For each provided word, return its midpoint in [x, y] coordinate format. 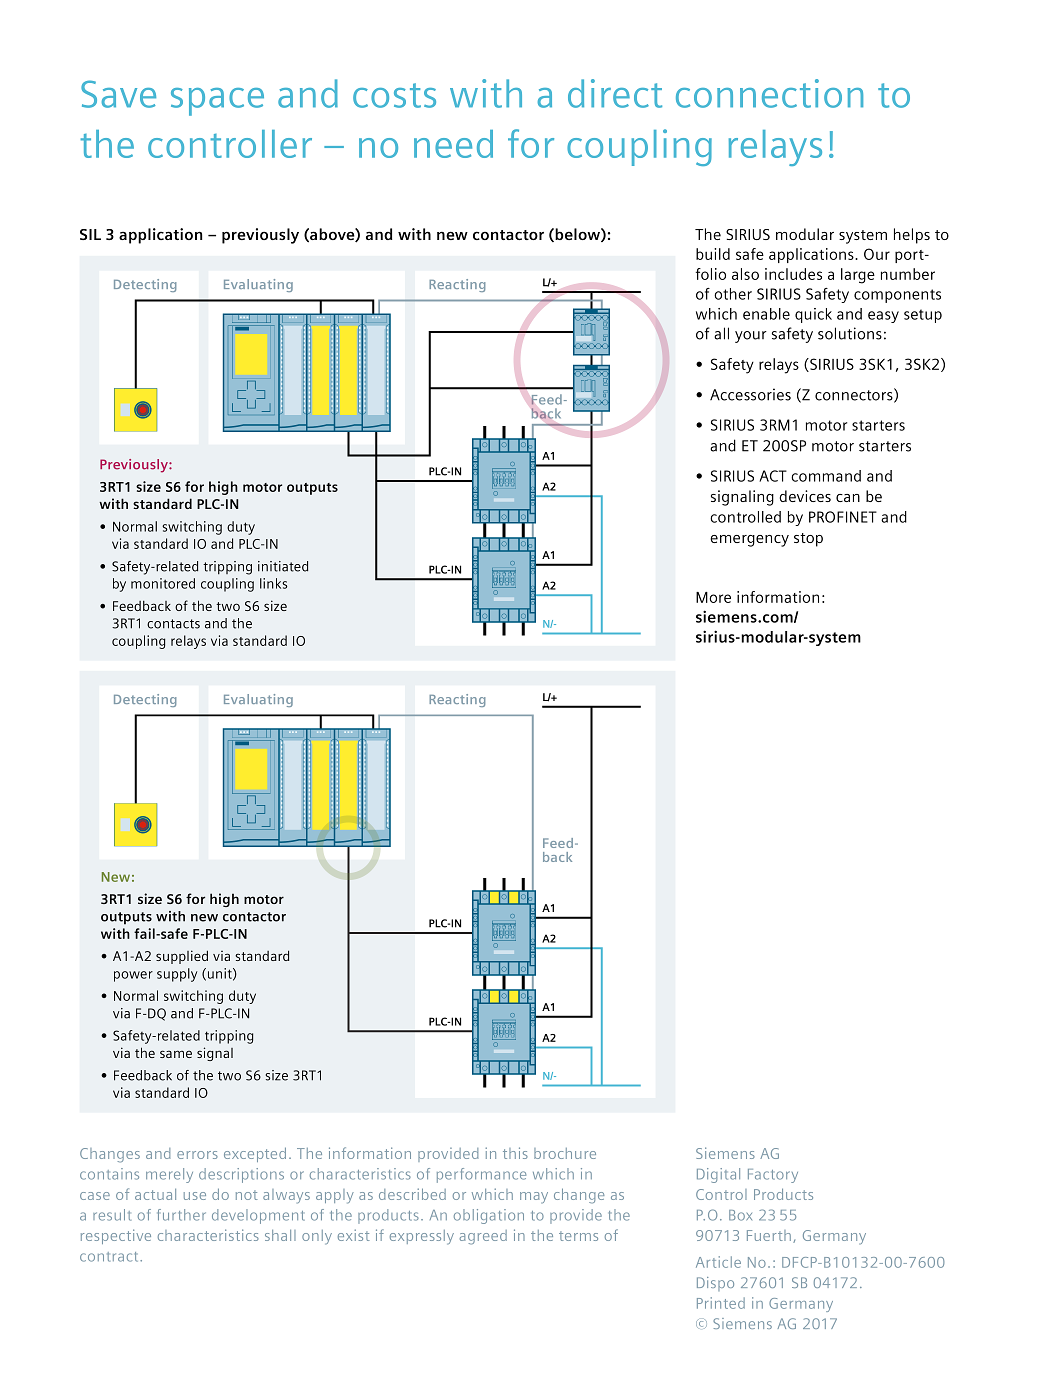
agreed [483, 1237]
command [826, 476]
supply [177, 975]
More [713, 597]
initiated [283, 566]
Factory [773, 1176]
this [515, 1153]
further [181, 1215]
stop [808, 540]
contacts [173, 624]
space [217, 102]
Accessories [750, 394]
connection [769, 93]
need [453, 144]
